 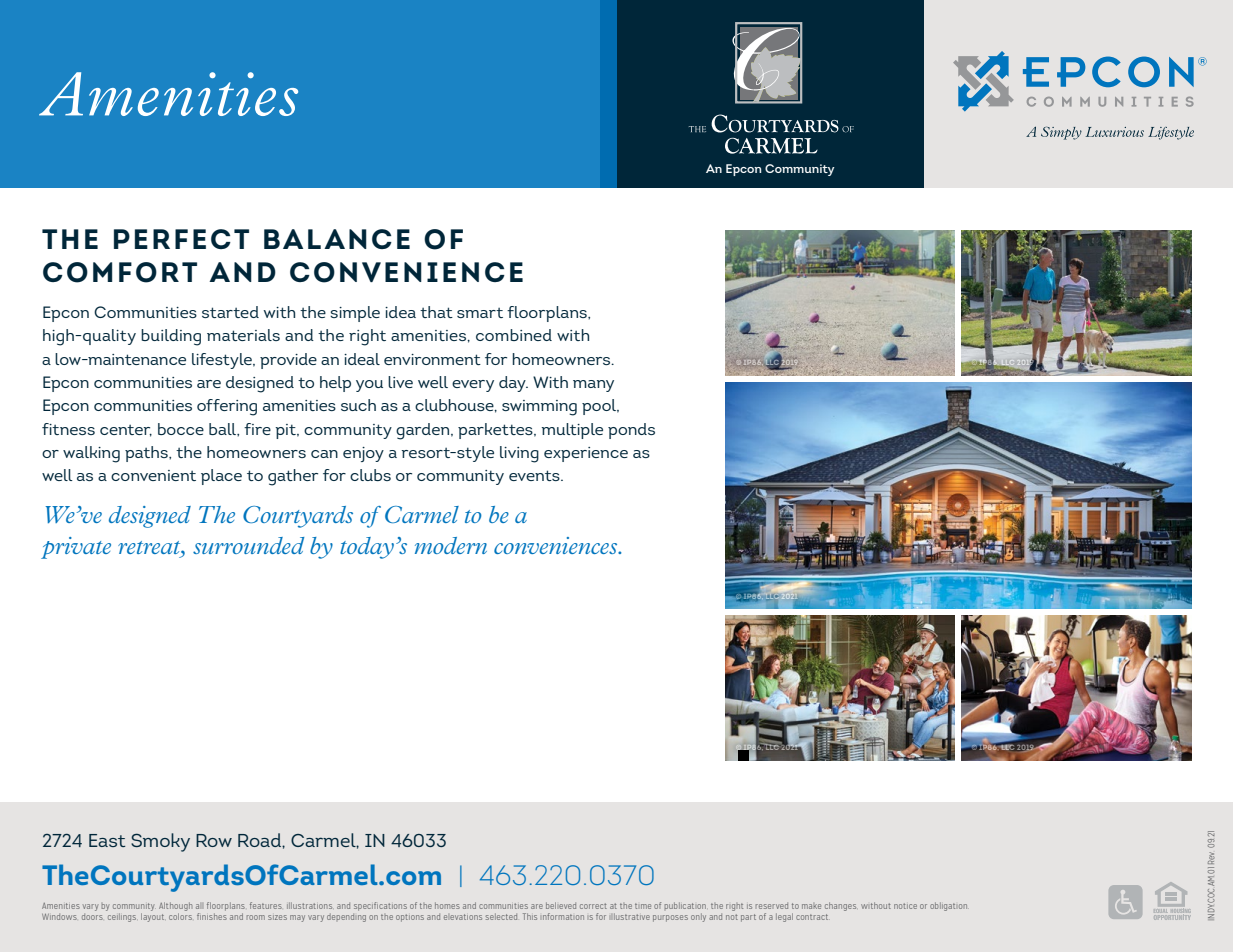 I want to click on Road, so click(x=260, y=840).
